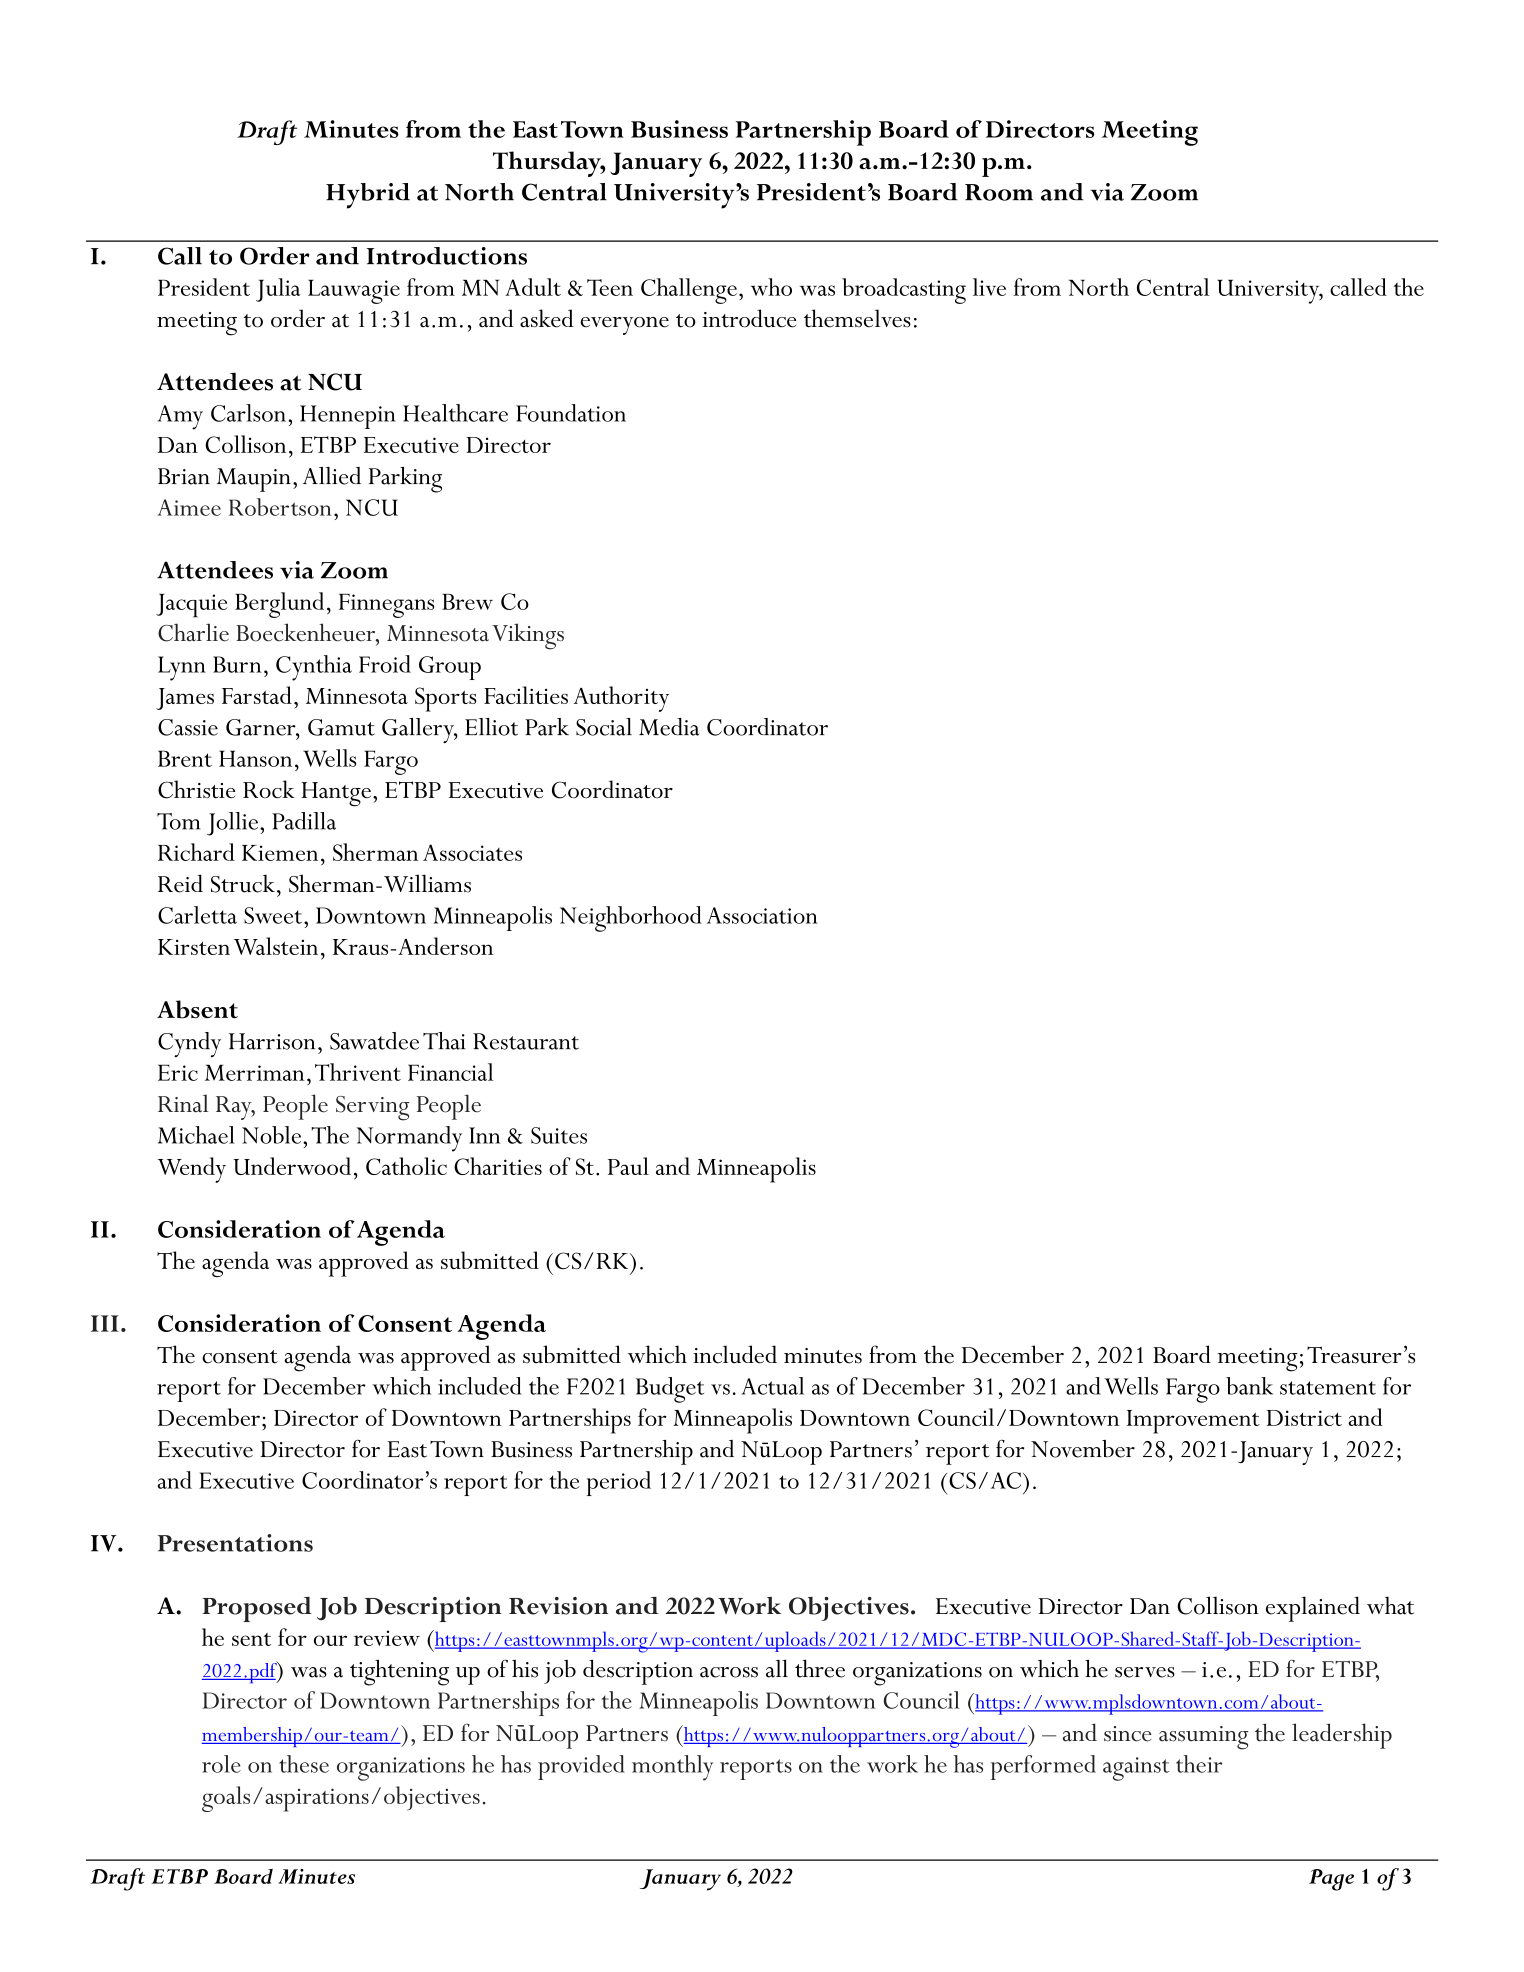  Describe the element at coordinates (771, 287) in the screenshot. I see `who` at that location.
